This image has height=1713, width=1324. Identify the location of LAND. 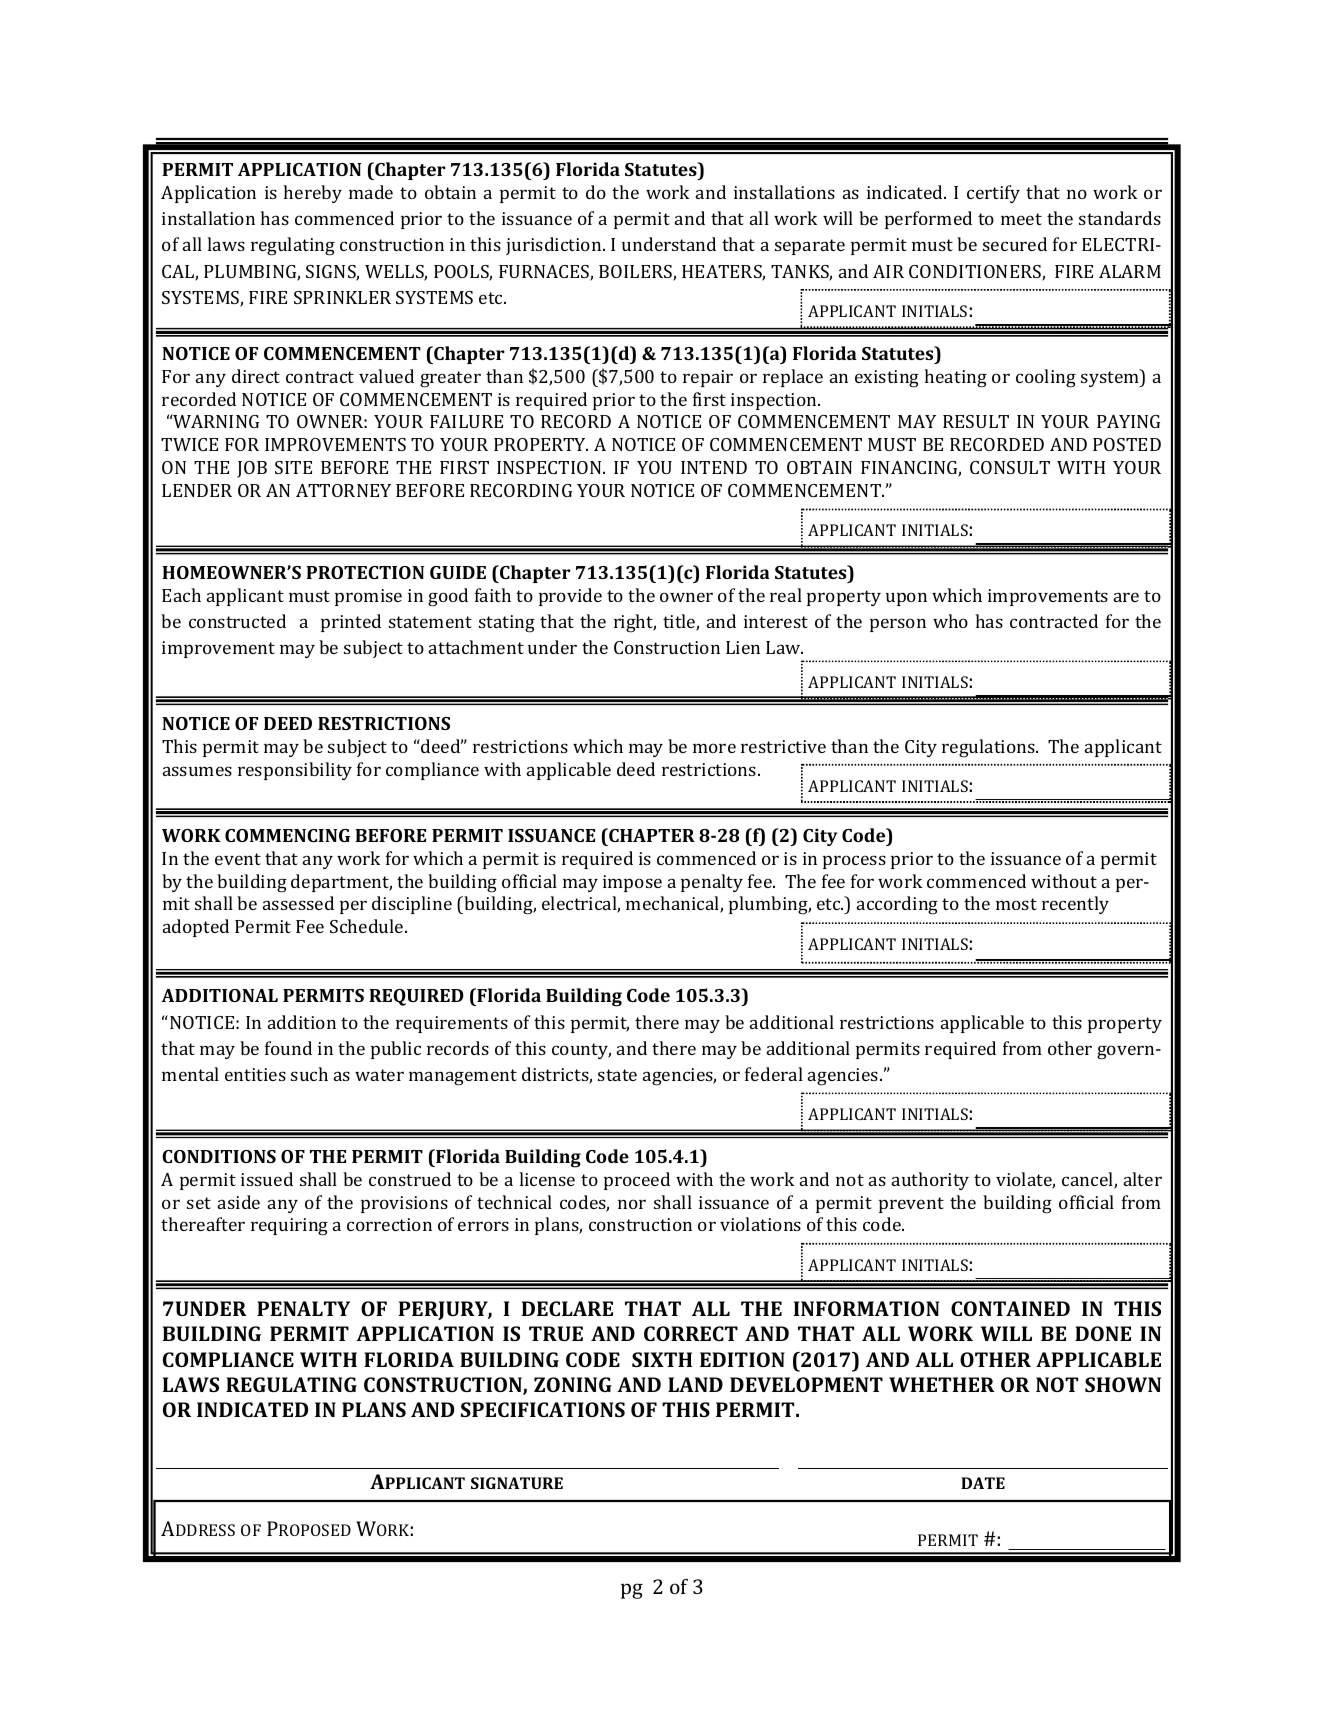
(695, 1384).
